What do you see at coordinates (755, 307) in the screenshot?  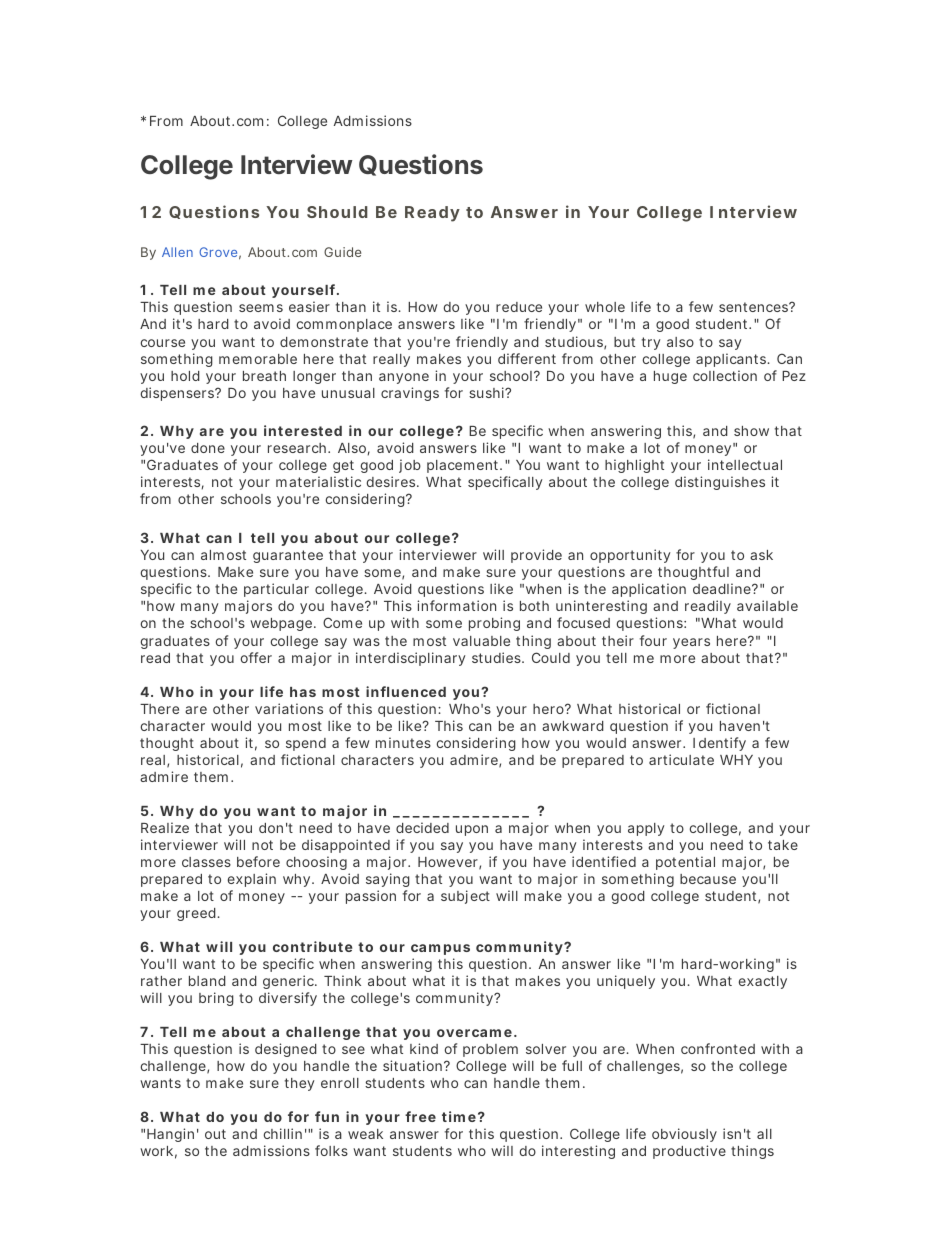 I see `sentences` at bounding box center [755, 307].
